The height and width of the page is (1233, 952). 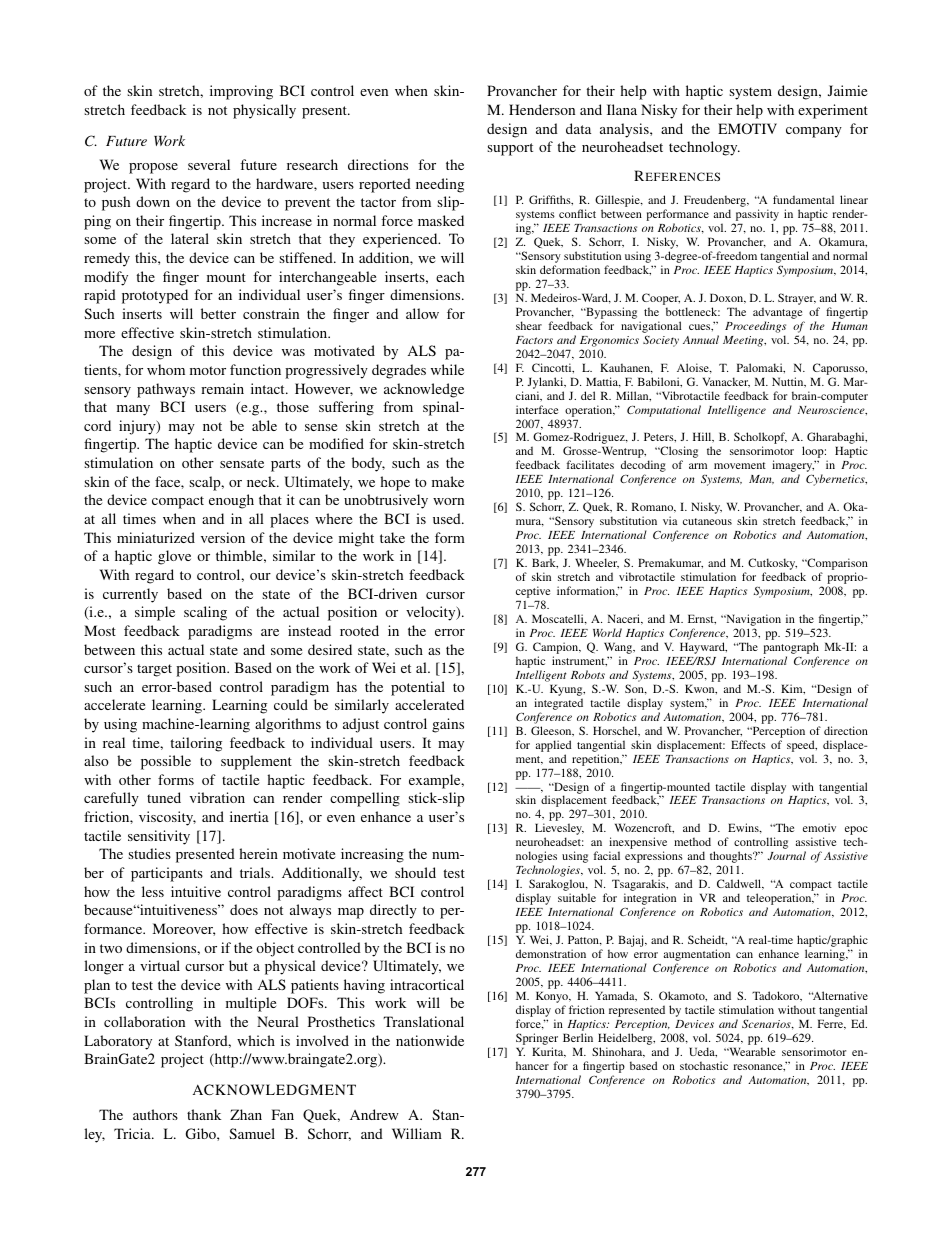 What do you see at coordinates (793, 689) in the page?
I see `Kim` at bounding box center [793, 689].
